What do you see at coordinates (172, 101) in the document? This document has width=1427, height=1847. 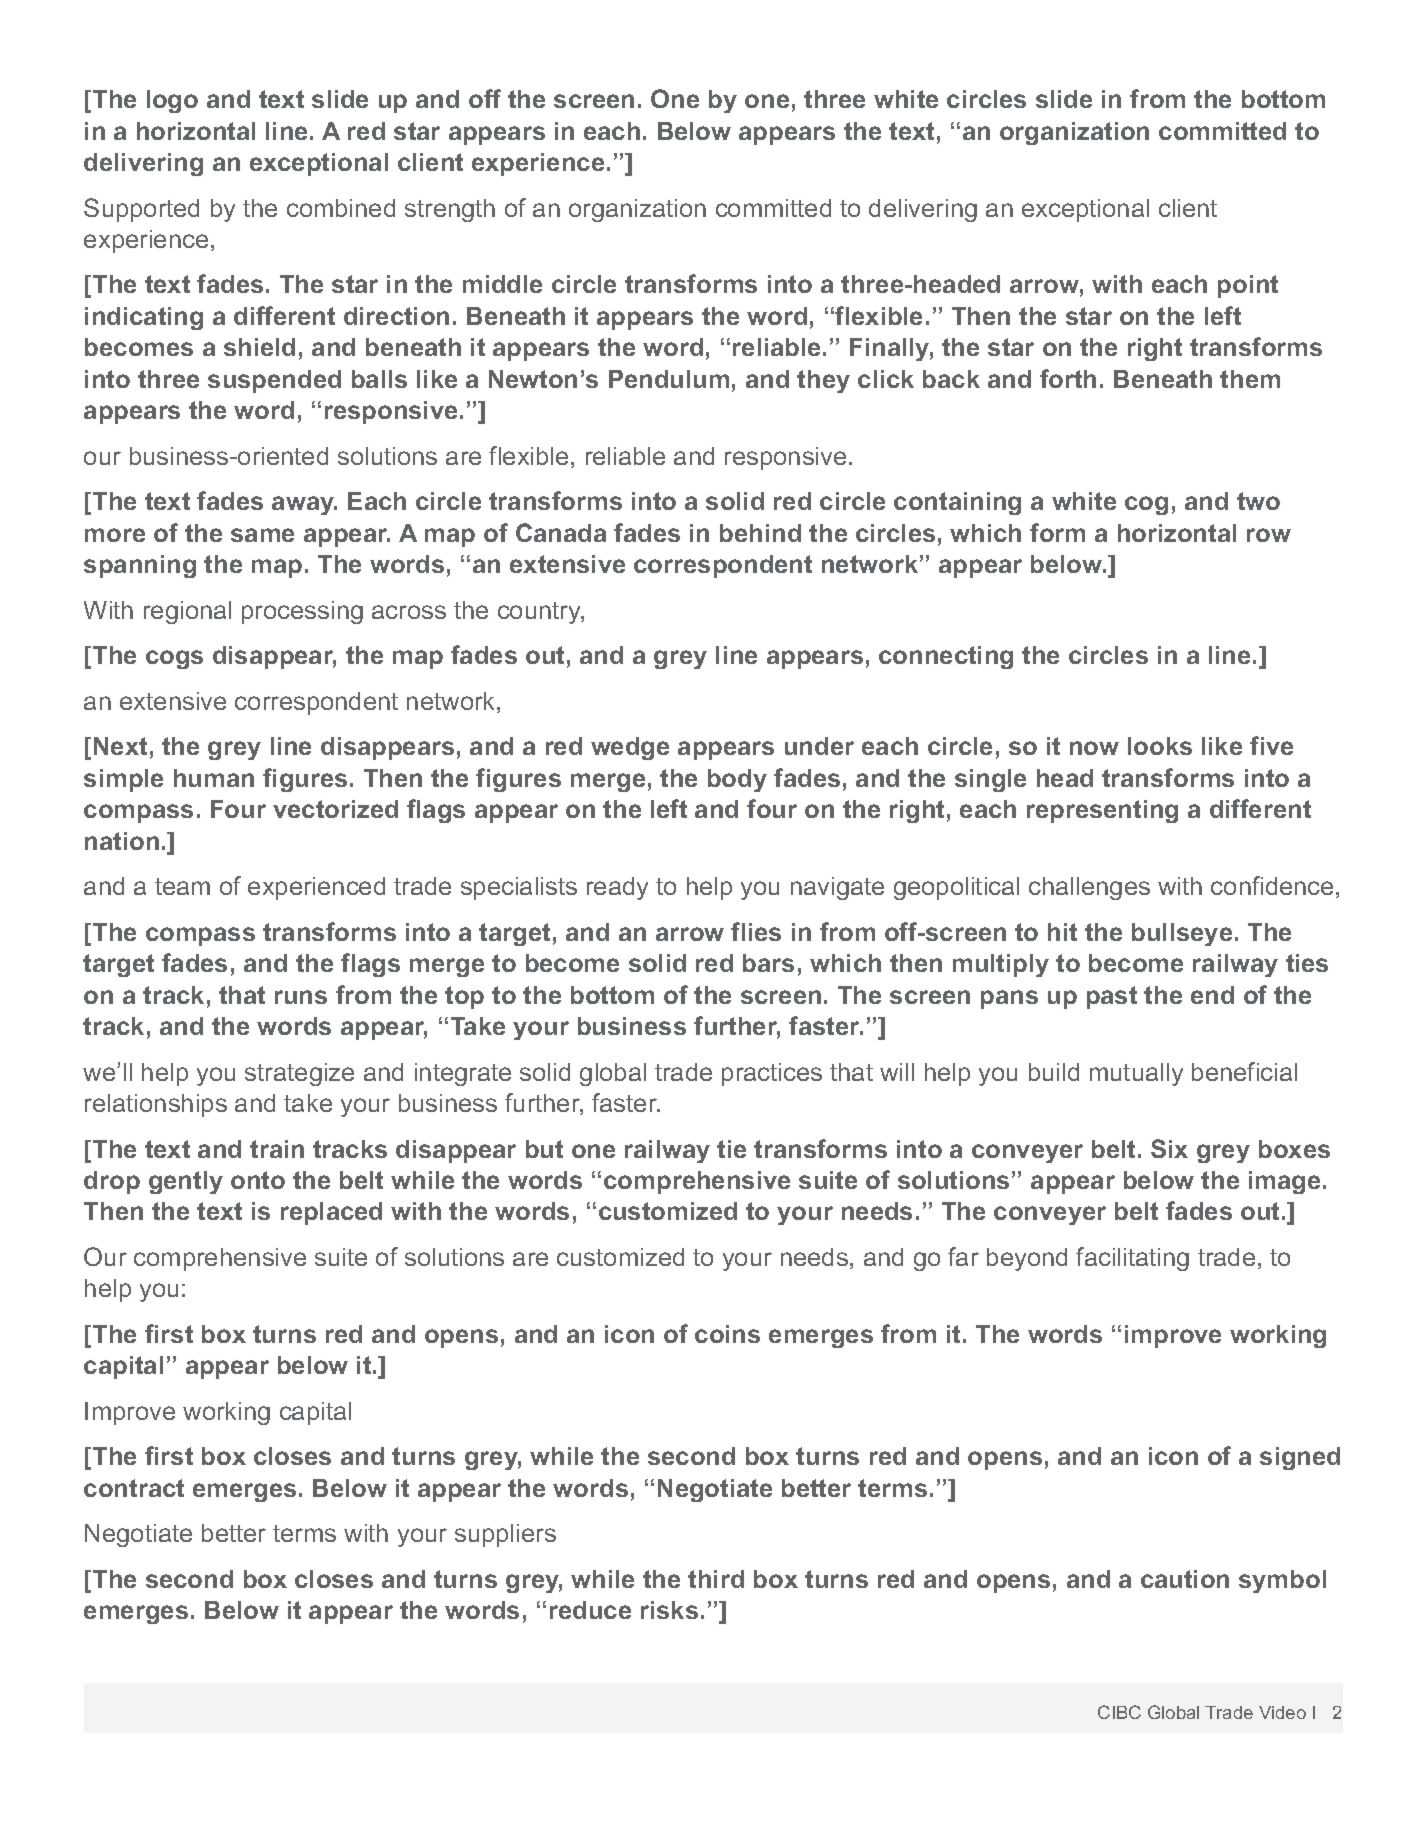 I see `logo` at bounding box center [172, 101].
